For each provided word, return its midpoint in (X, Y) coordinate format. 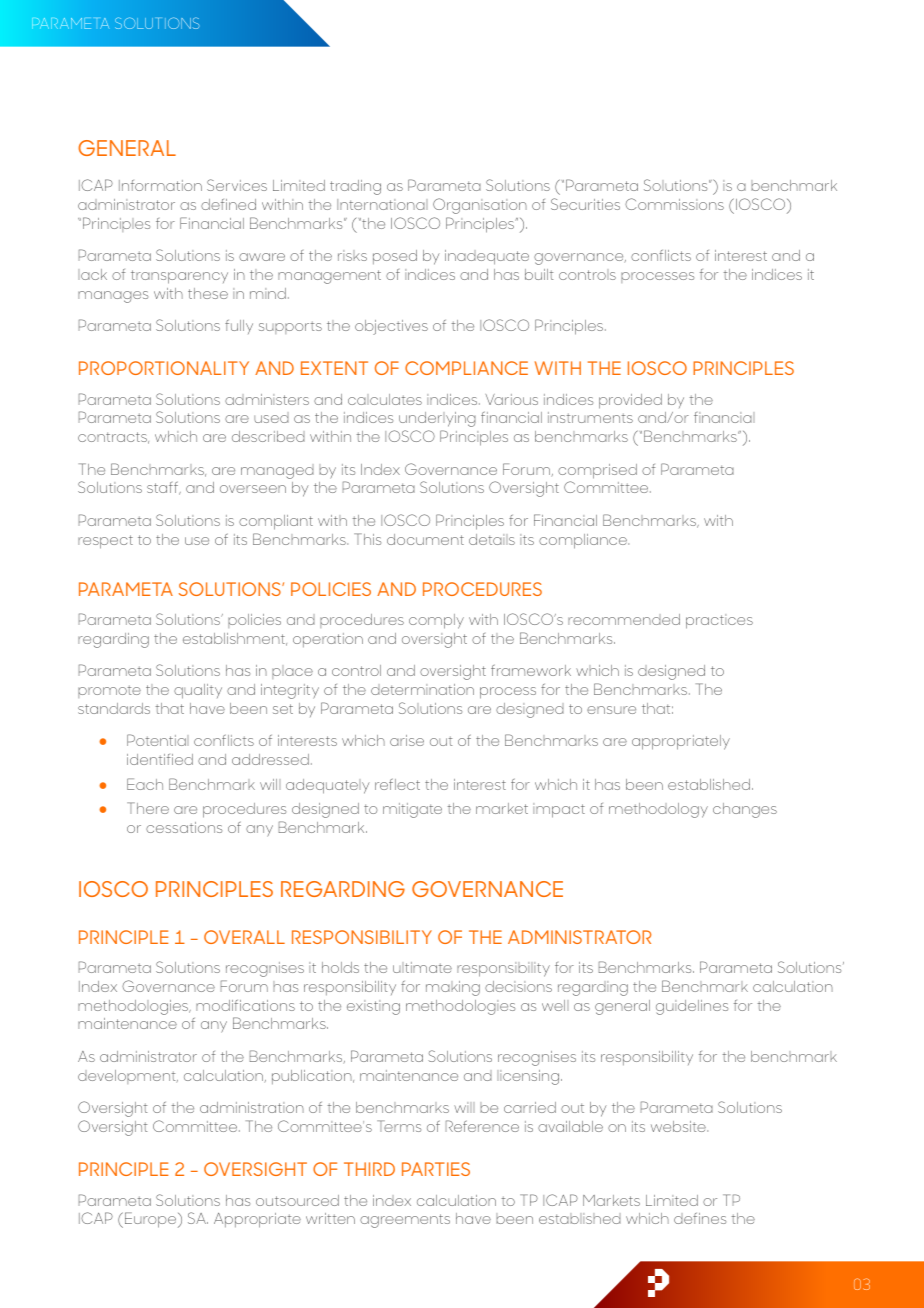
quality (198, 691)
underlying (437, 419)
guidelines (692, 1007)
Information (160, 185)
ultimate (422, 967)
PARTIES (436, 1169)
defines (700, 1218)
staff (164, 488)
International (382, 204)
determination (422, 689)
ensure (611, 710)
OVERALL (244, 937)
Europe (152, 1220)
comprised (597, 471)
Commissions (674, 204)
